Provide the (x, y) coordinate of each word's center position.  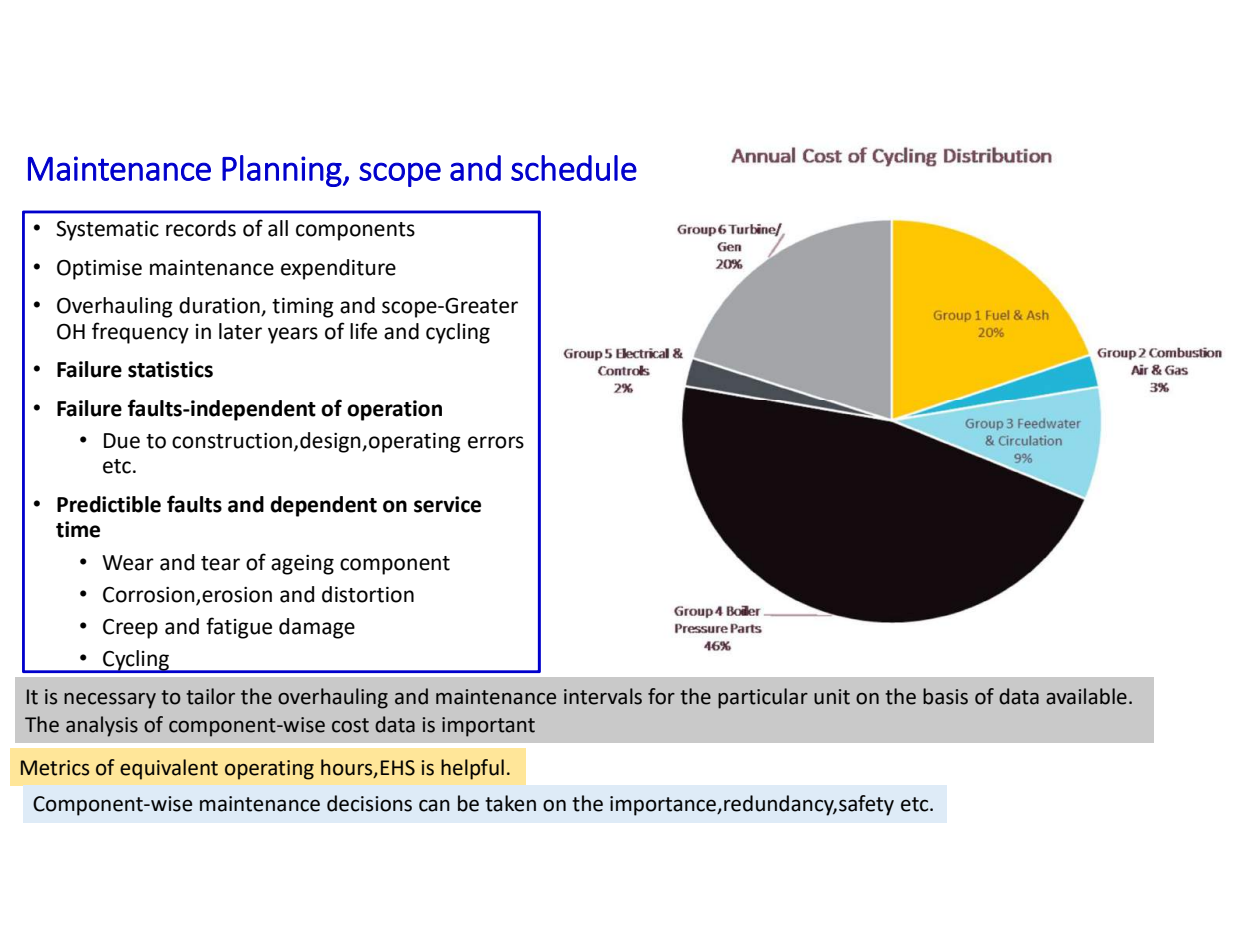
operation (394, 410)
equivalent (169, 769)
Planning (283, 171)
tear (220, 563)
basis (945, 696)
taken (510, 803)
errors (496, 442)
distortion (368, 594)
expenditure (338, 269)
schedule (574, 168)
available (1086, 696)
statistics (170, 369)
